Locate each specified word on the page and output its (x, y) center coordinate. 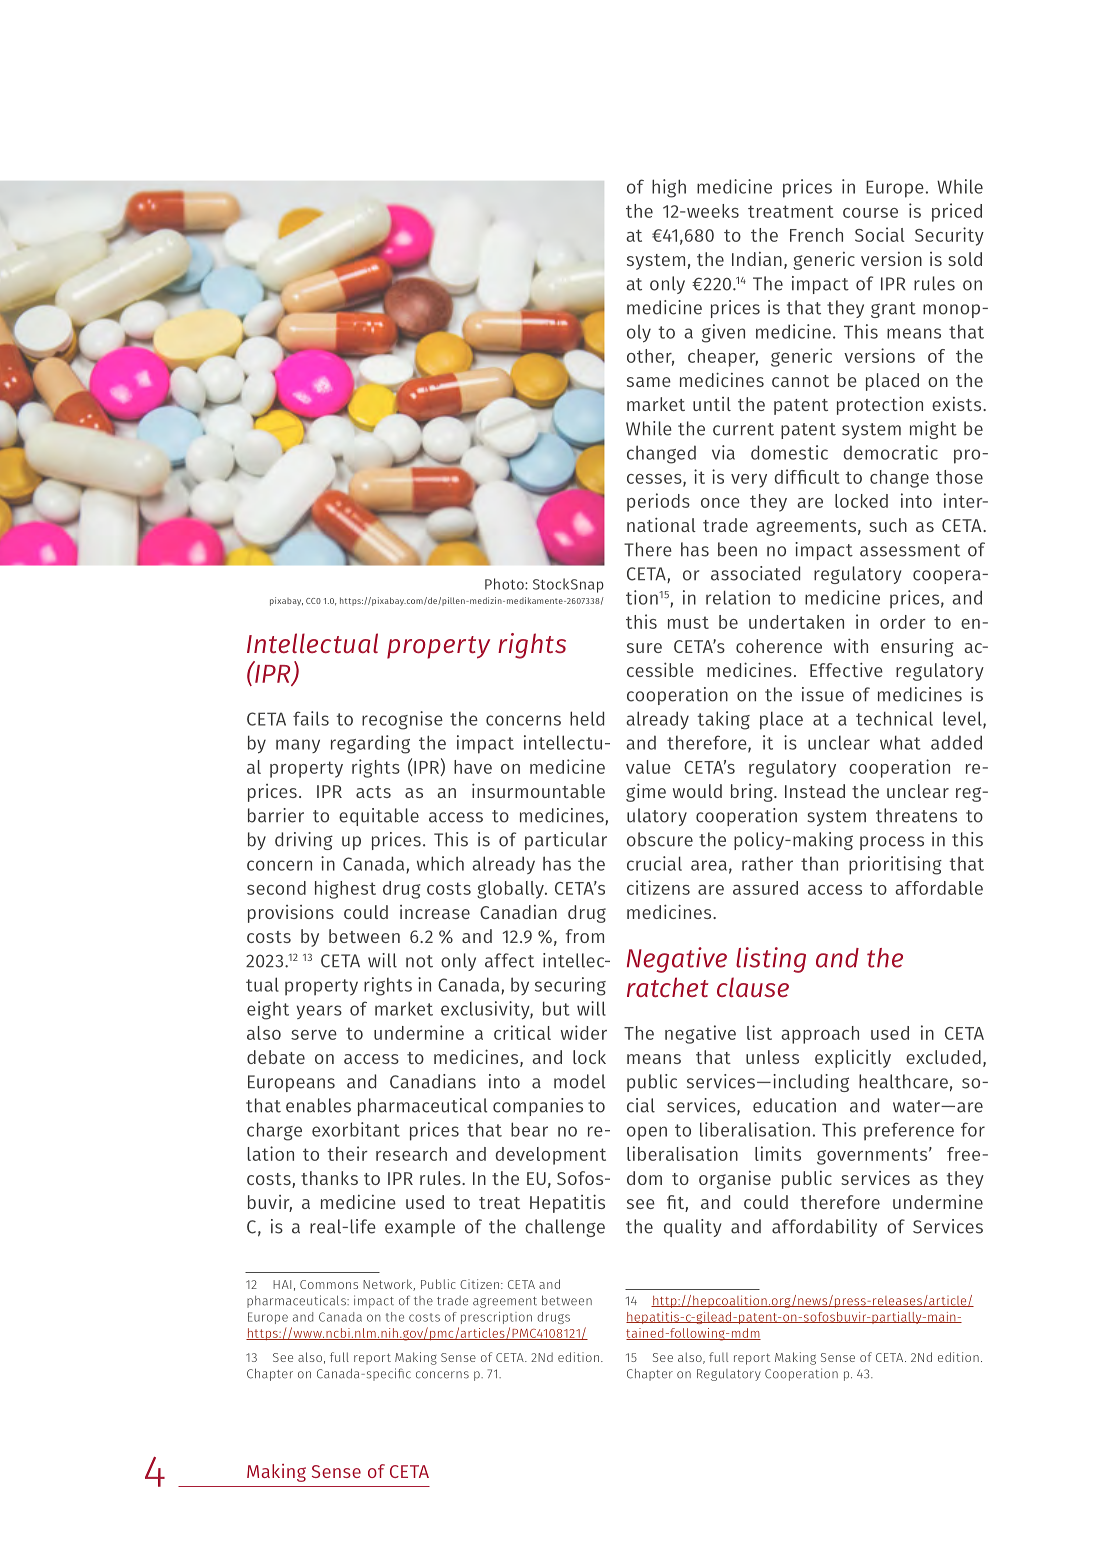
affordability (824, 1228)
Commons (329, 1284)
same (649, 382)
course (870, 213)
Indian (757, 259)
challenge (565, 1228)
